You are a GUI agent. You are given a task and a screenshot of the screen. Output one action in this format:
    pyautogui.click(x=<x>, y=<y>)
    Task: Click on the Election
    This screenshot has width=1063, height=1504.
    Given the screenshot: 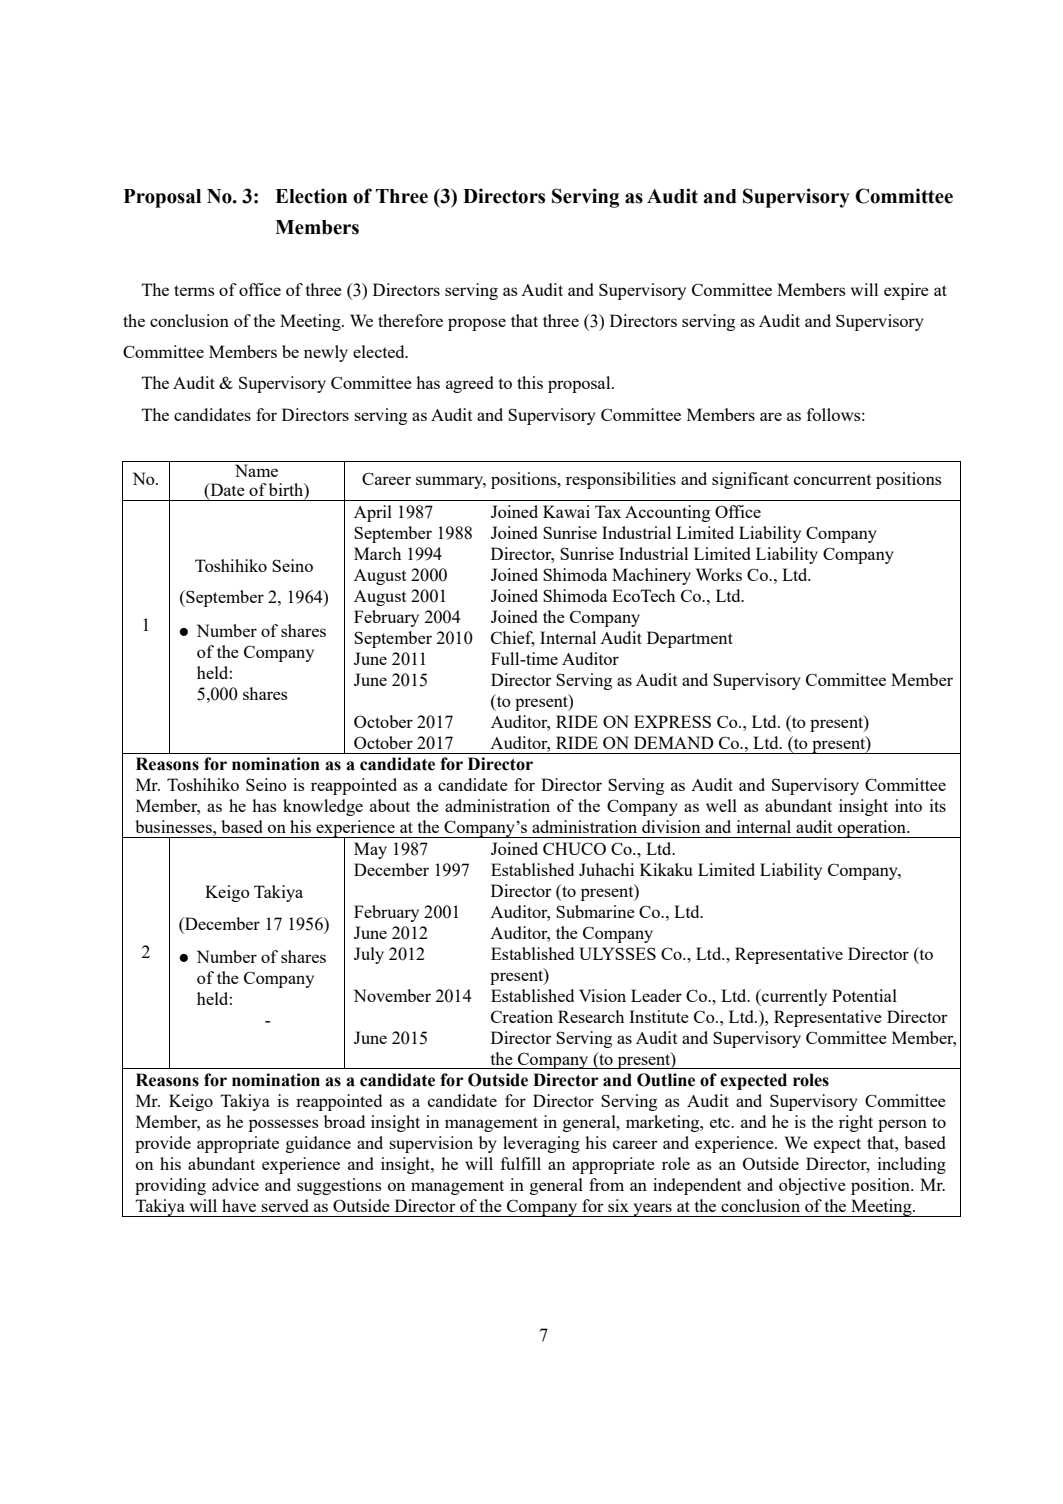 What is the action you would take?
    pyautogui.click(x=311, y=196)
